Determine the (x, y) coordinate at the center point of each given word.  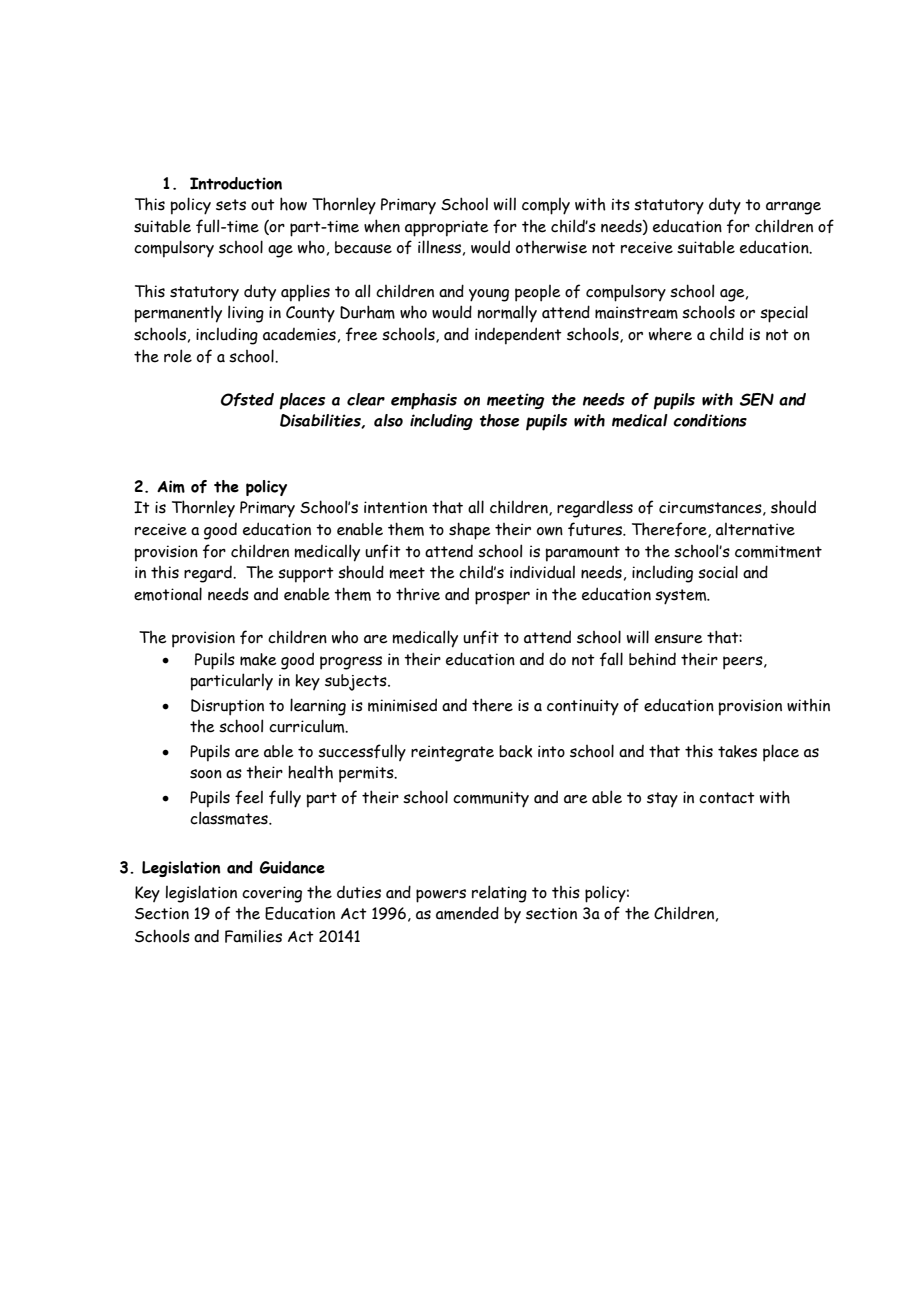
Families (253, 936)
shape (470, 531)
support (306, 575)
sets (231, 205)
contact (727, 798)
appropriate (447, 228)
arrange (793, 208)
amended (467, 913)
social (718, 572)
